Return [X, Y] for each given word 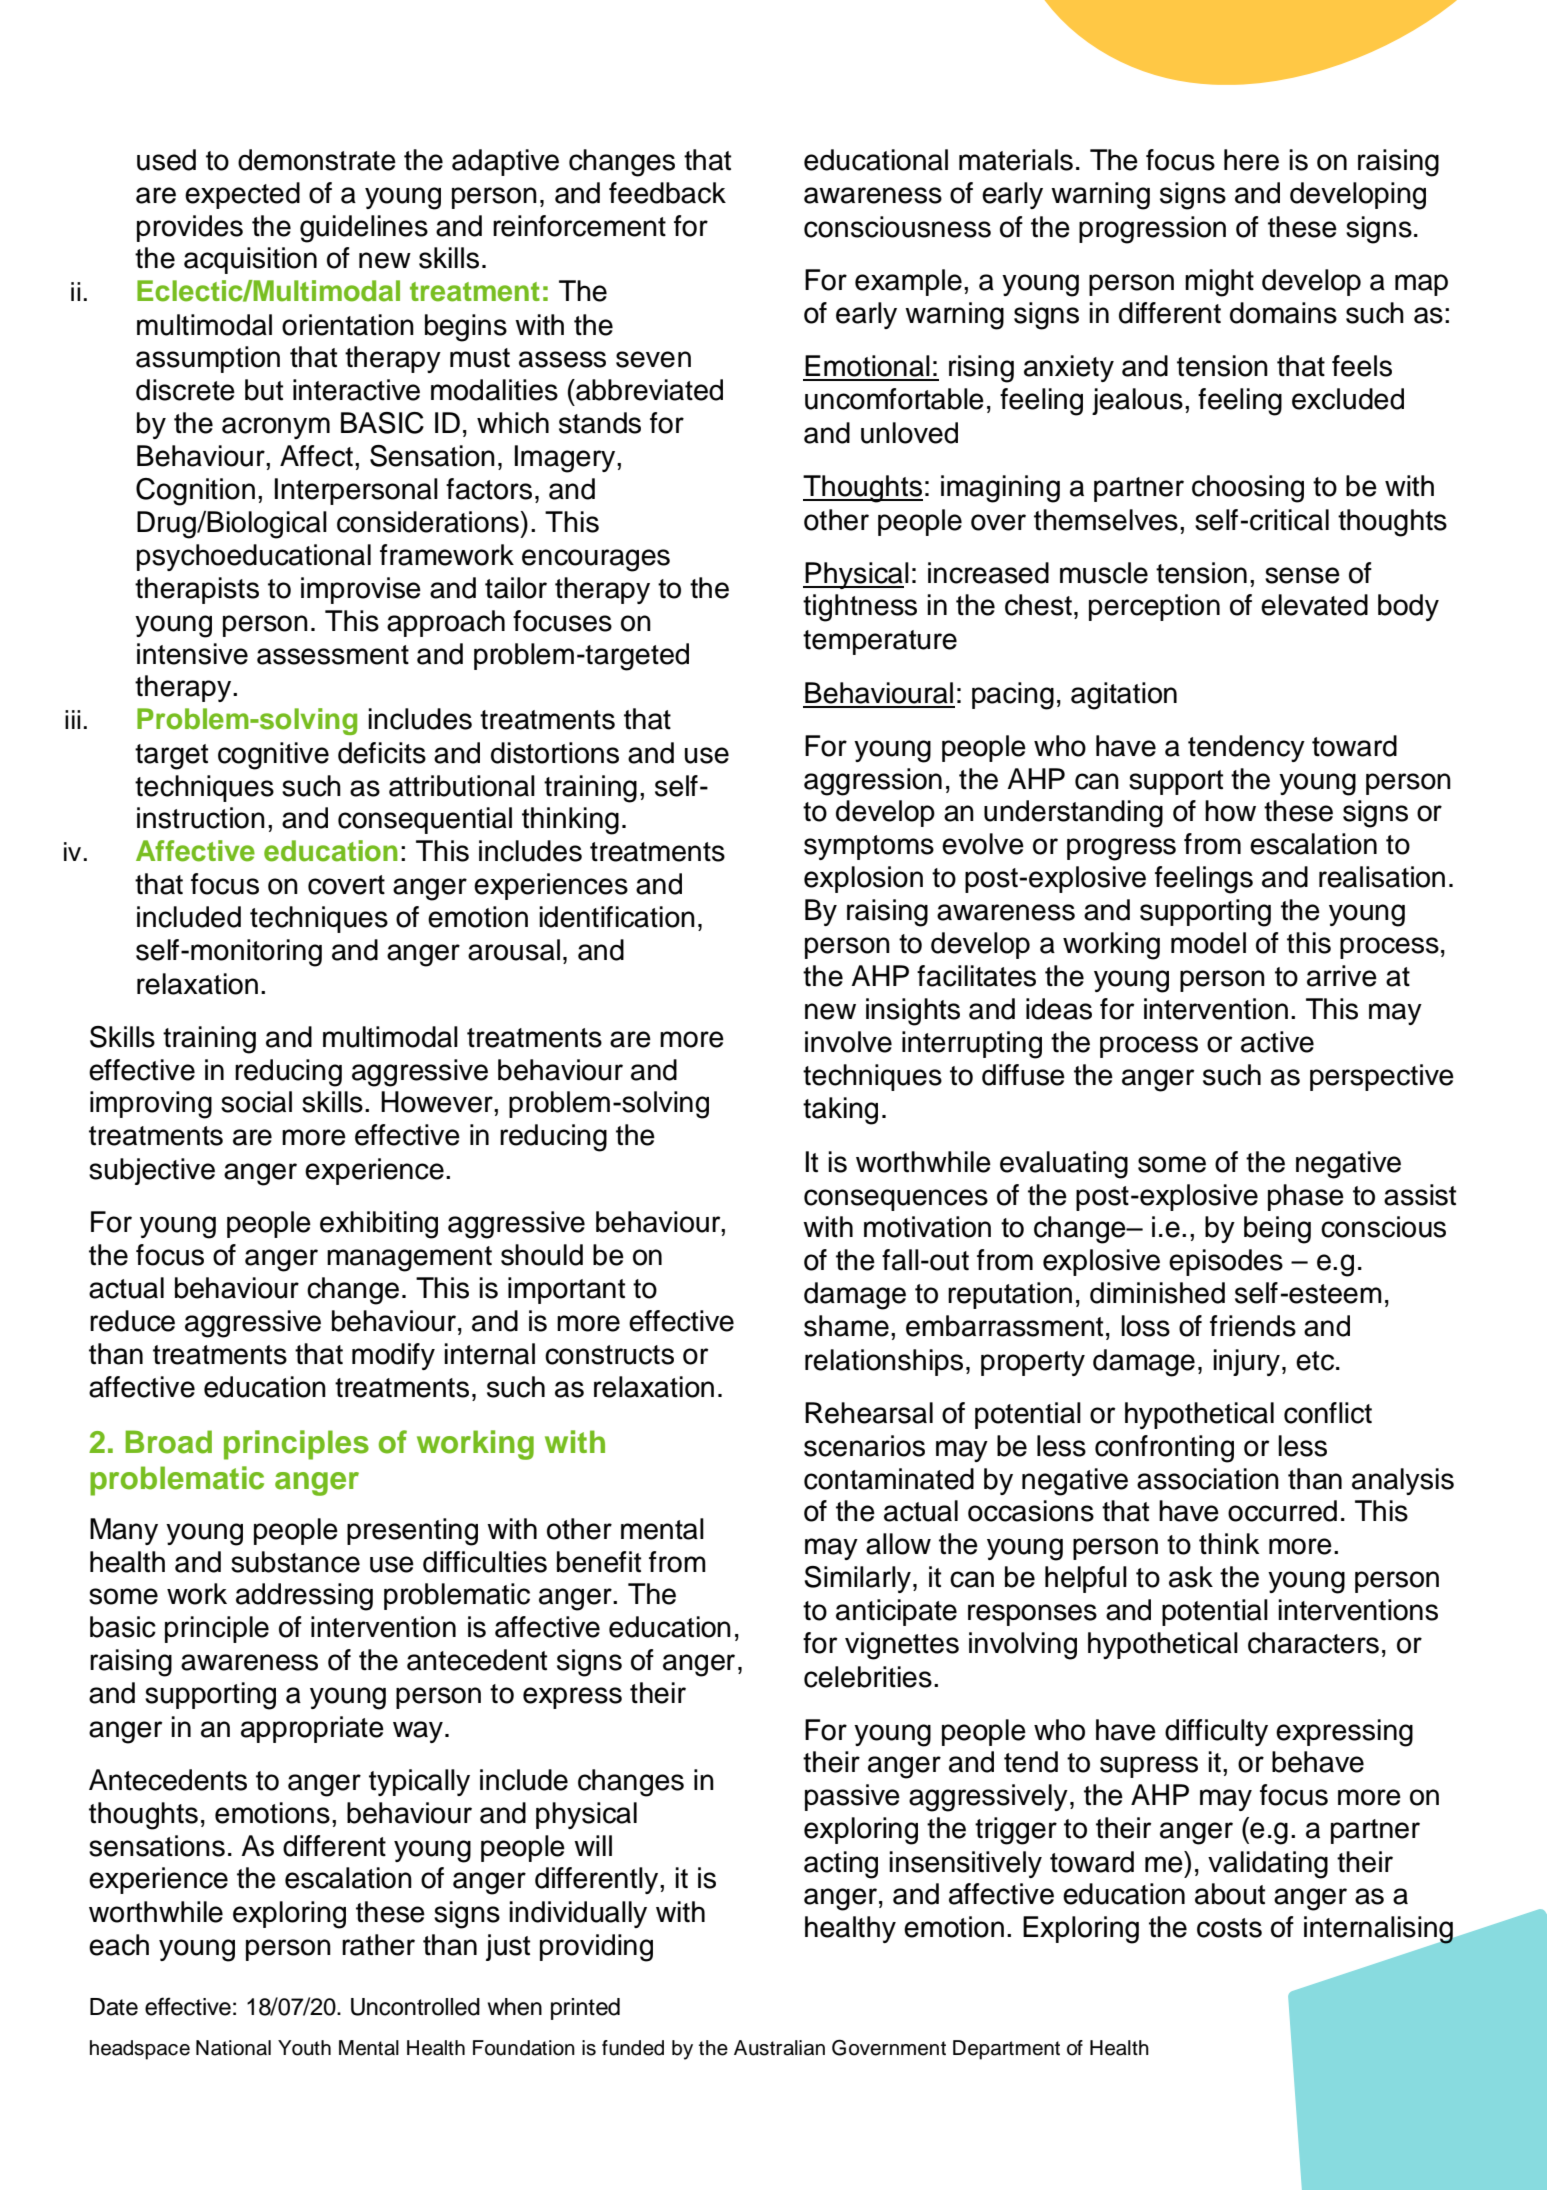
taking [840, 1111]
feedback [667, 193]
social [256, 1102]
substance [295, 1562]
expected [242, 195]
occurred [1282, 1511]
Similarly [857, 1579]
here [1251, 160]
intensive [192, 654]
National [233, 2048]
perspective [1382, 1077]
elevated [1314, 605]
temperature [880, 642]
